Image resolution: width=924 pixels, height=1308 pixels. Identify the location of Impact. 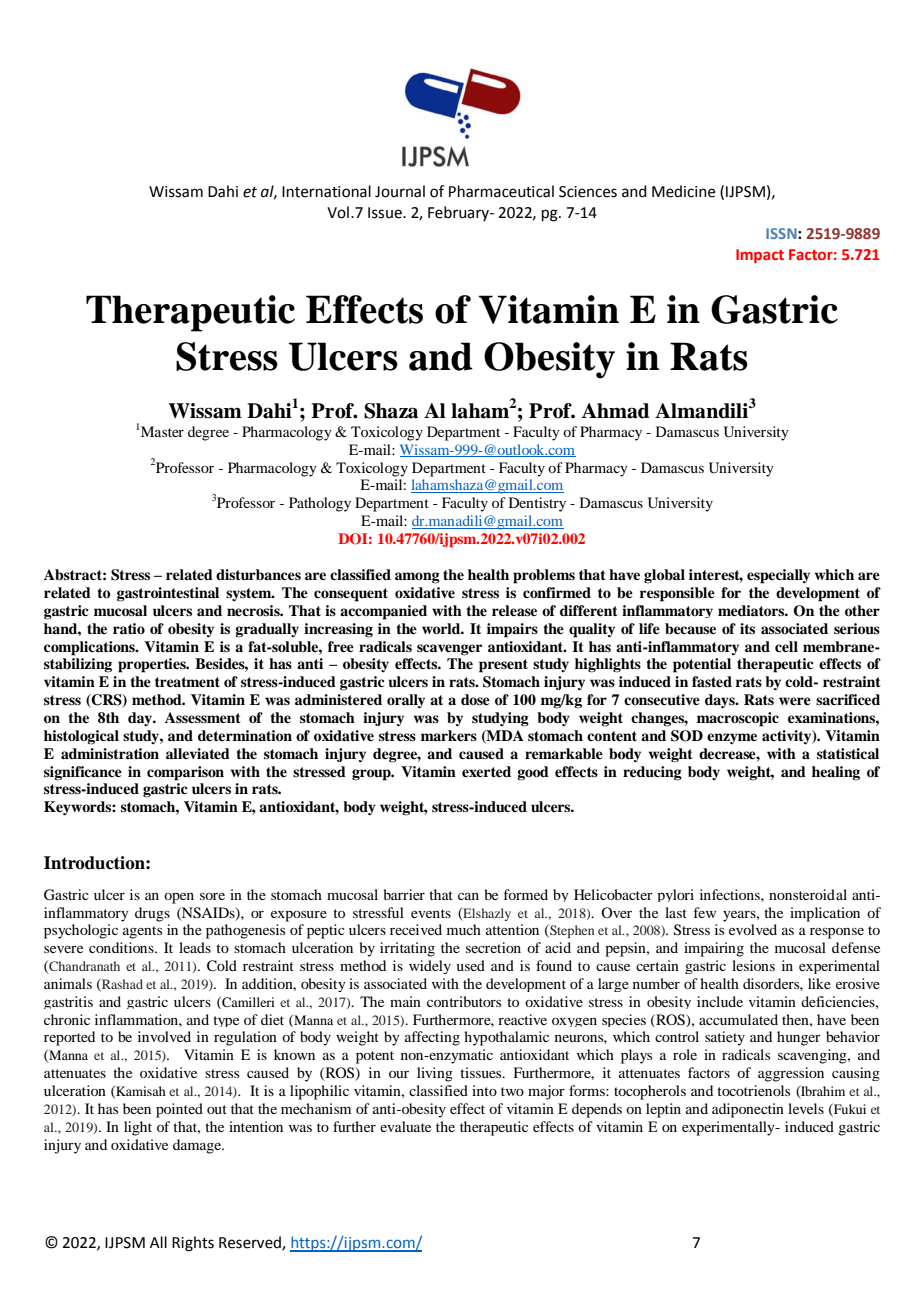
(760, 256).
